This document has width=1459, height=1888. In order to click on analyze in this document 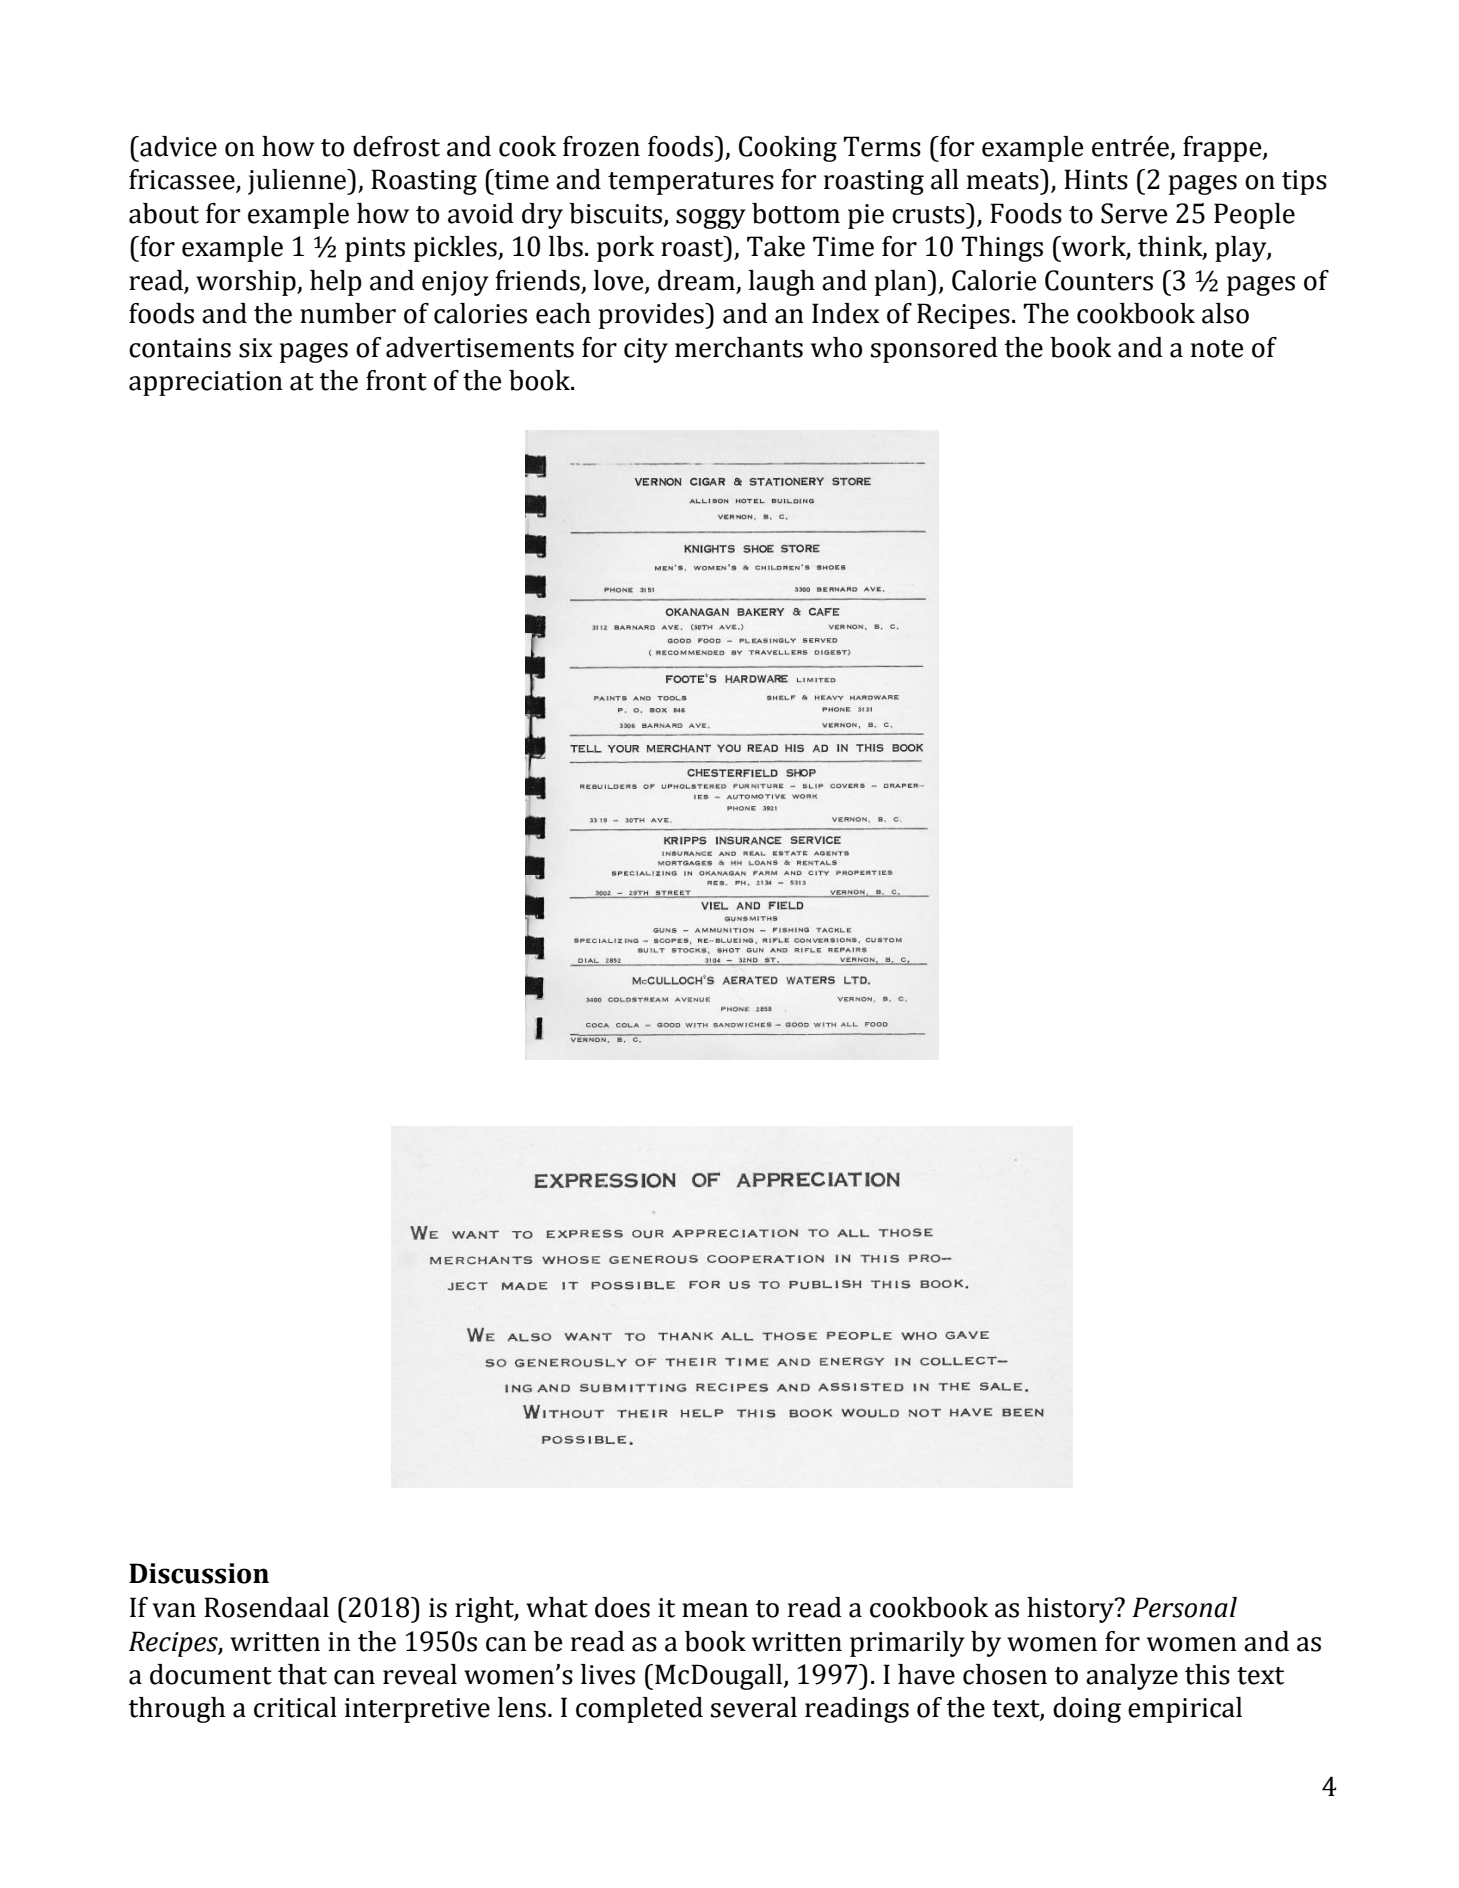, I will do `click(1132, 1677)`.
